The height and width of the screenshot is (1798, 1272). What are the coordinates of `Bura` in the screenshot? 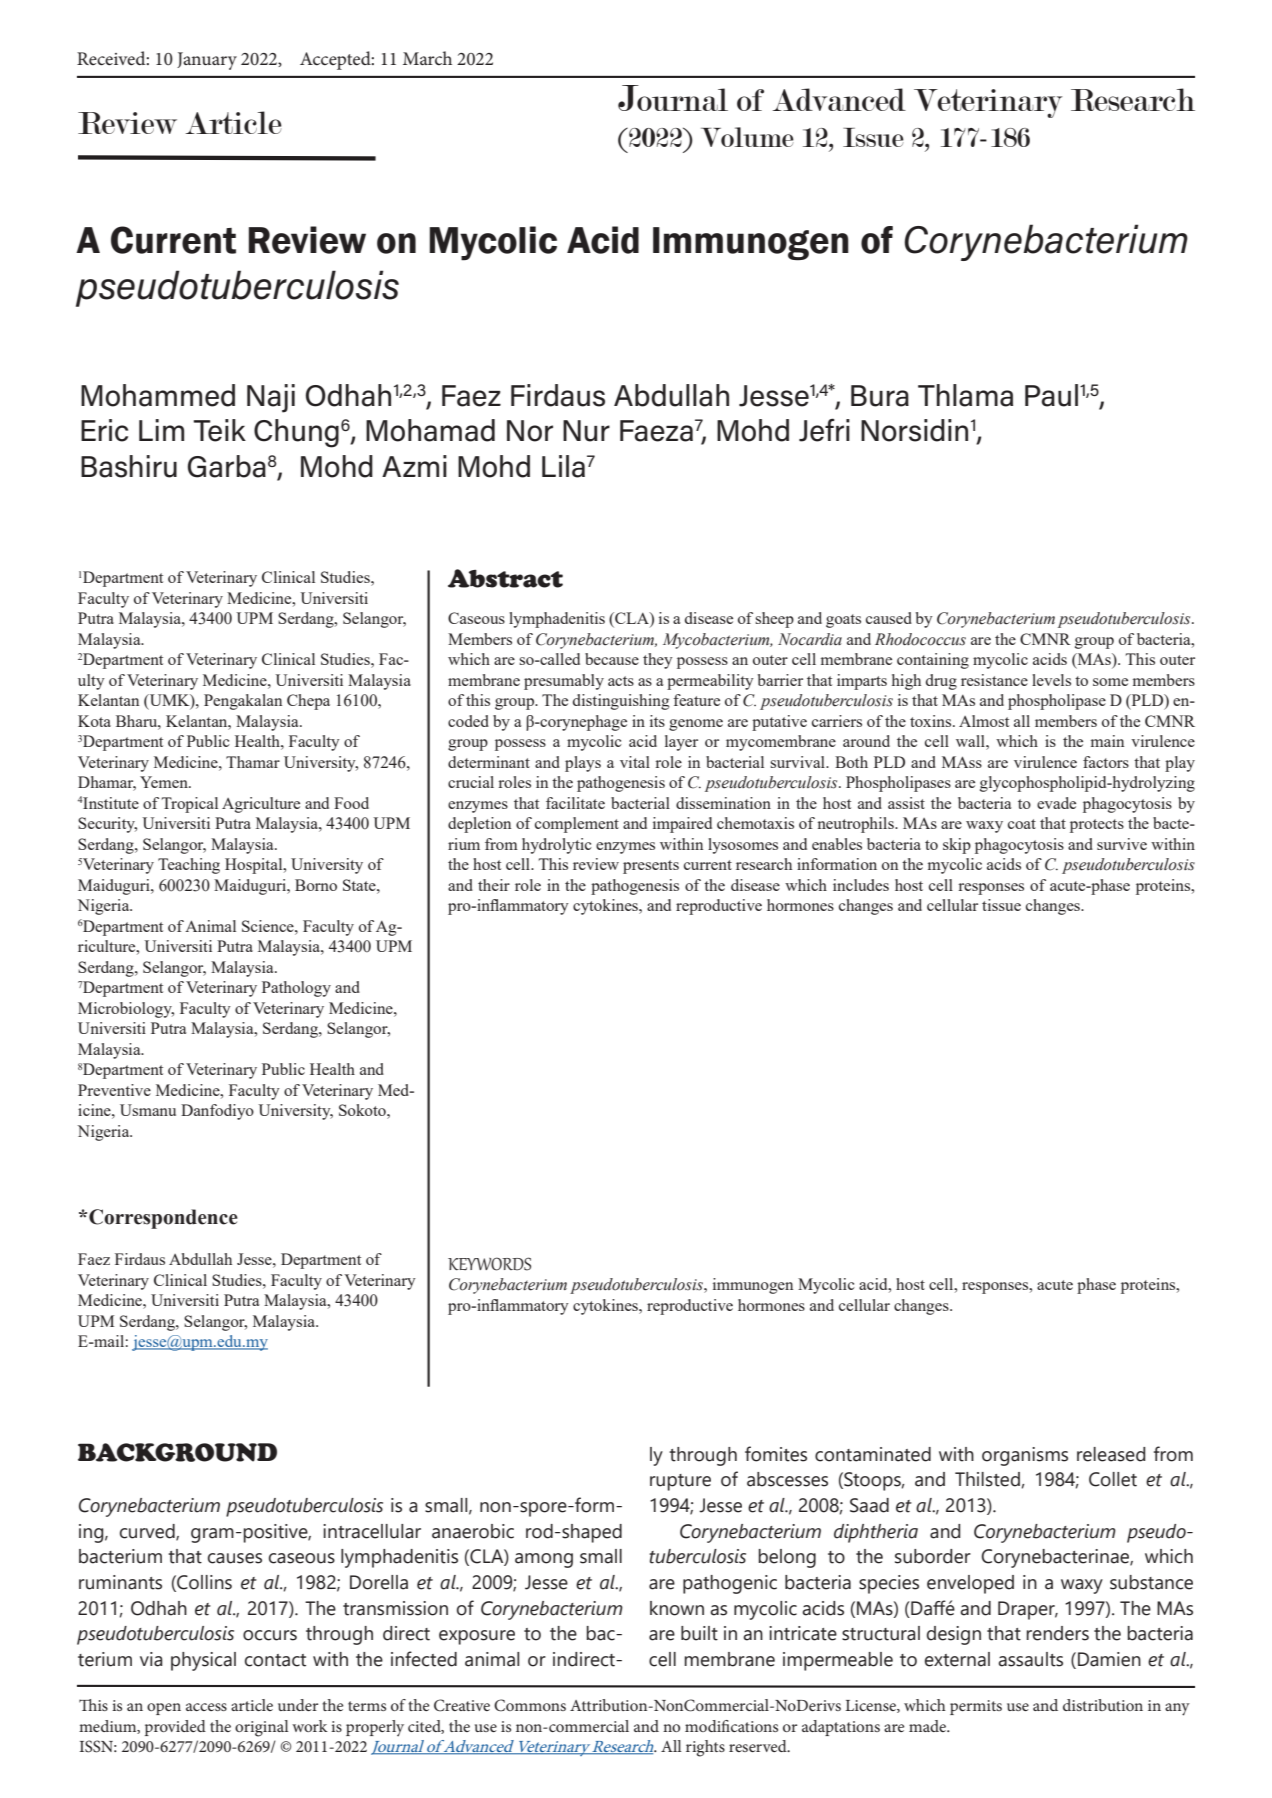 It's located at (880, 396).
